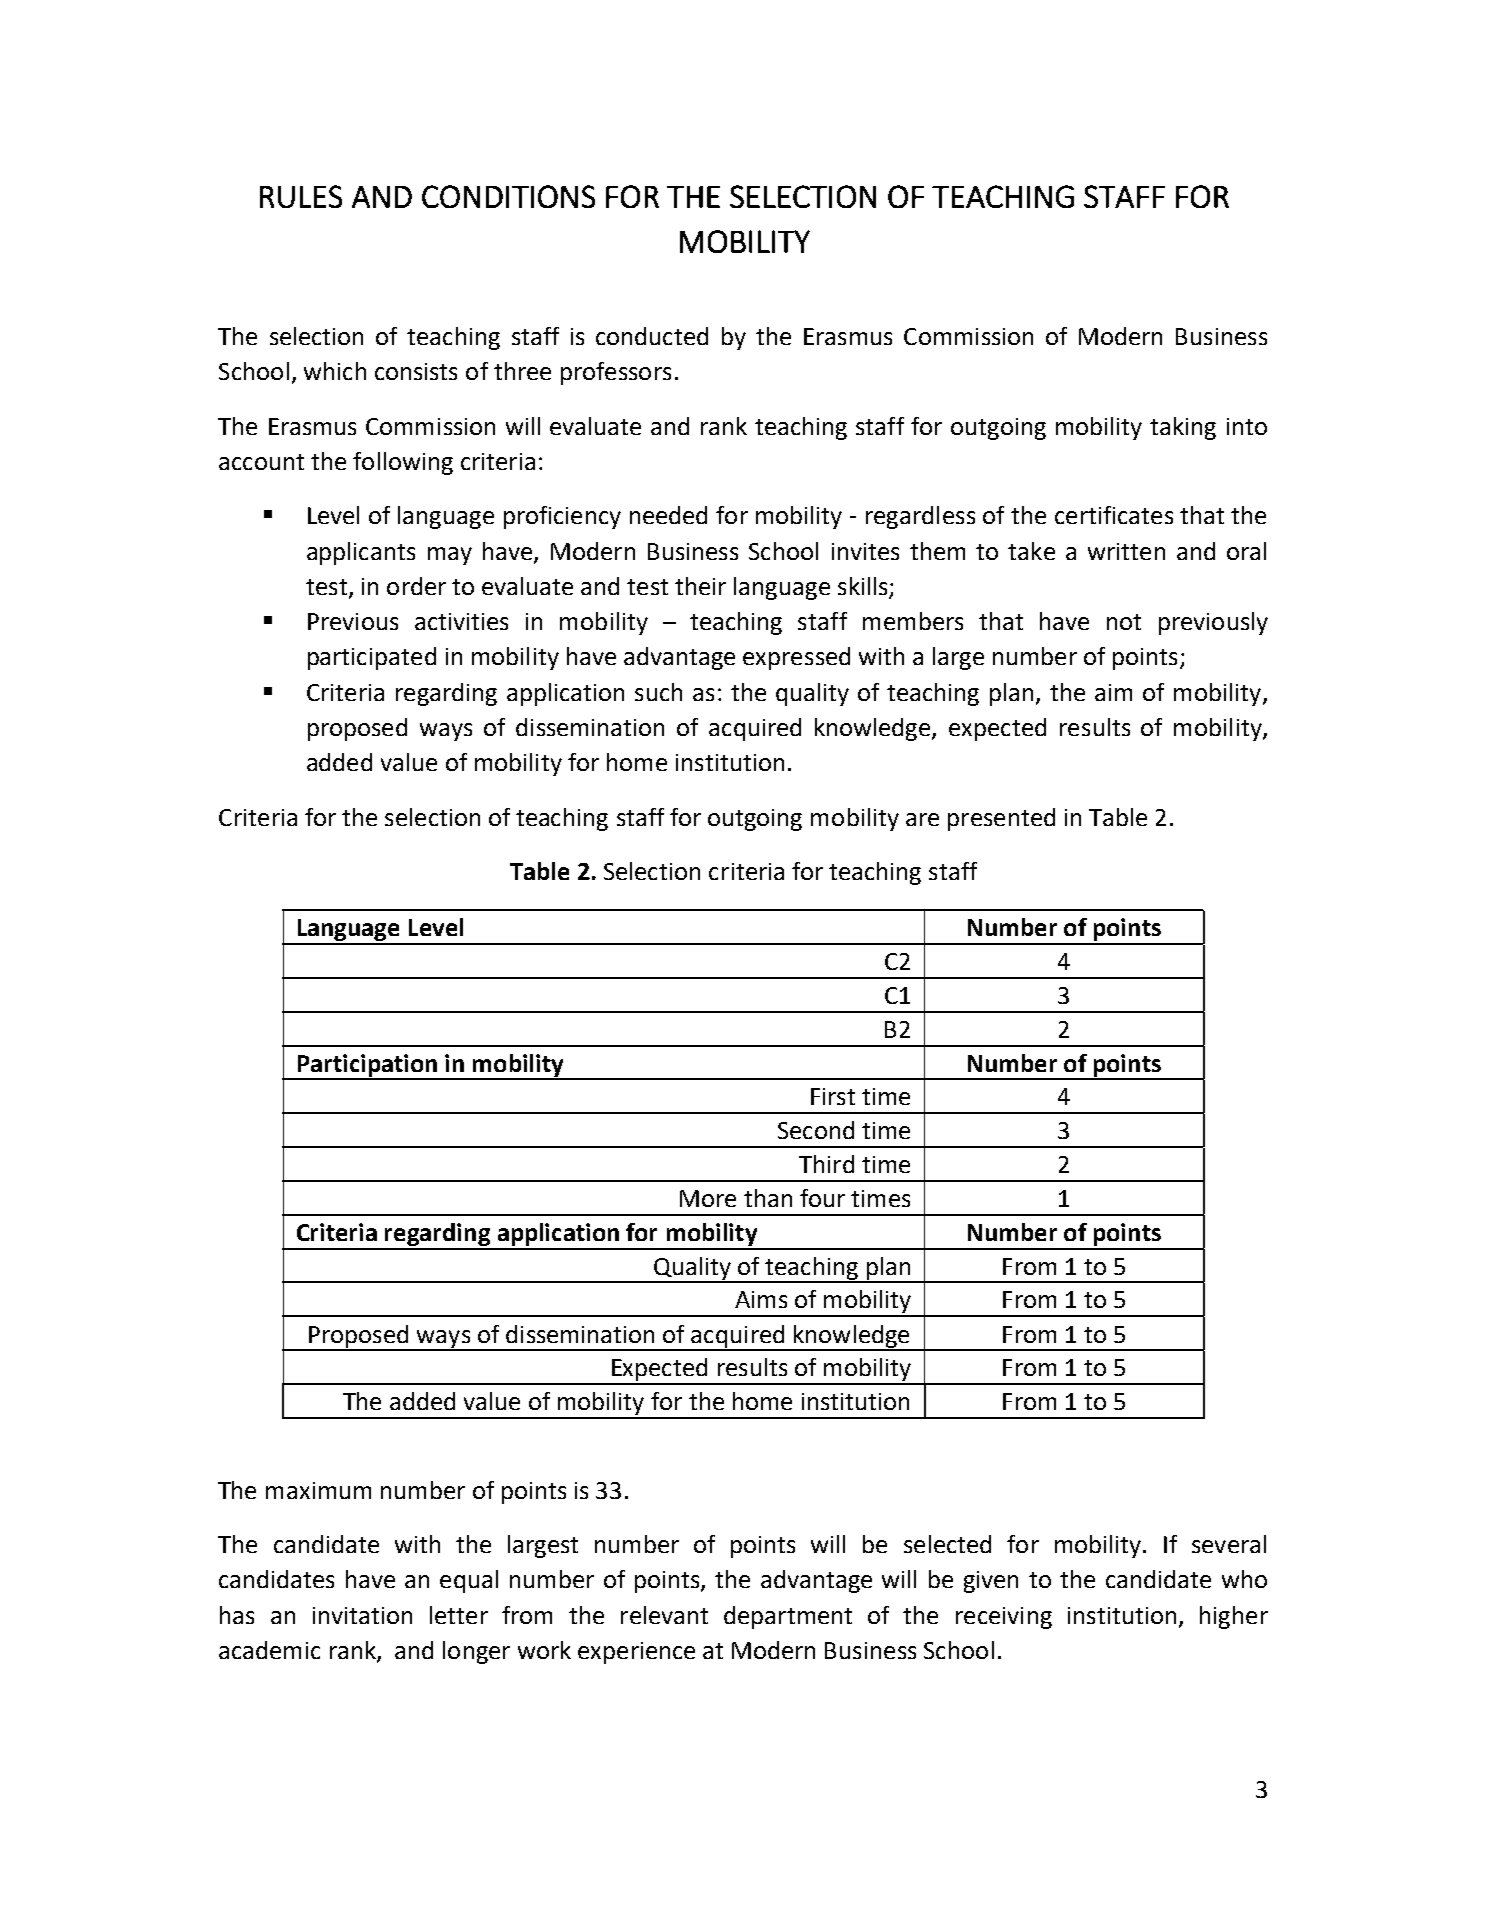 This image has width=1487, height=1925. Describe the element at coordinates (1126, 551) in the image. I see `written` at that location.
